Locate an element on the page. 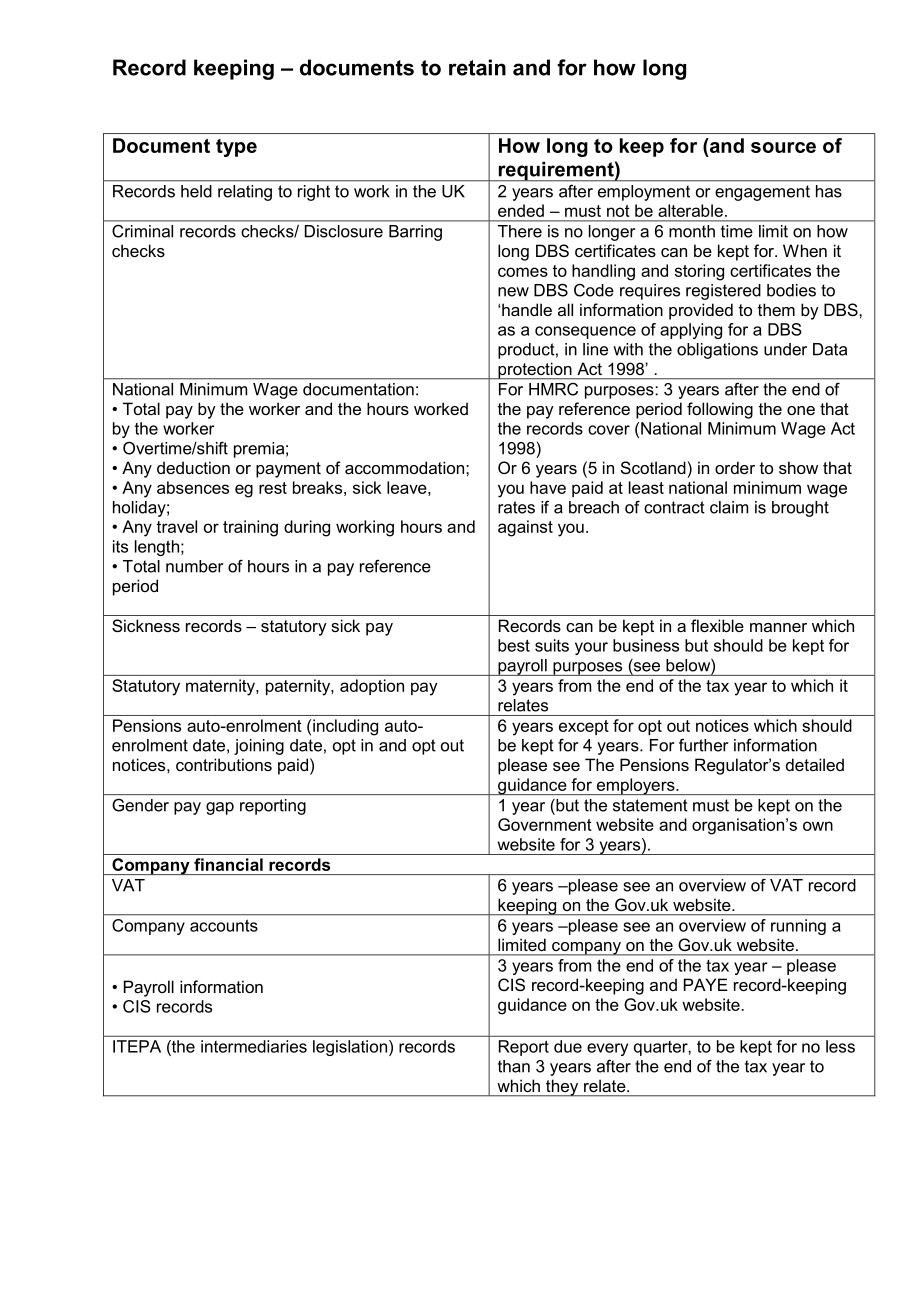  intermediaries is located at coordinates (254, 1046).
